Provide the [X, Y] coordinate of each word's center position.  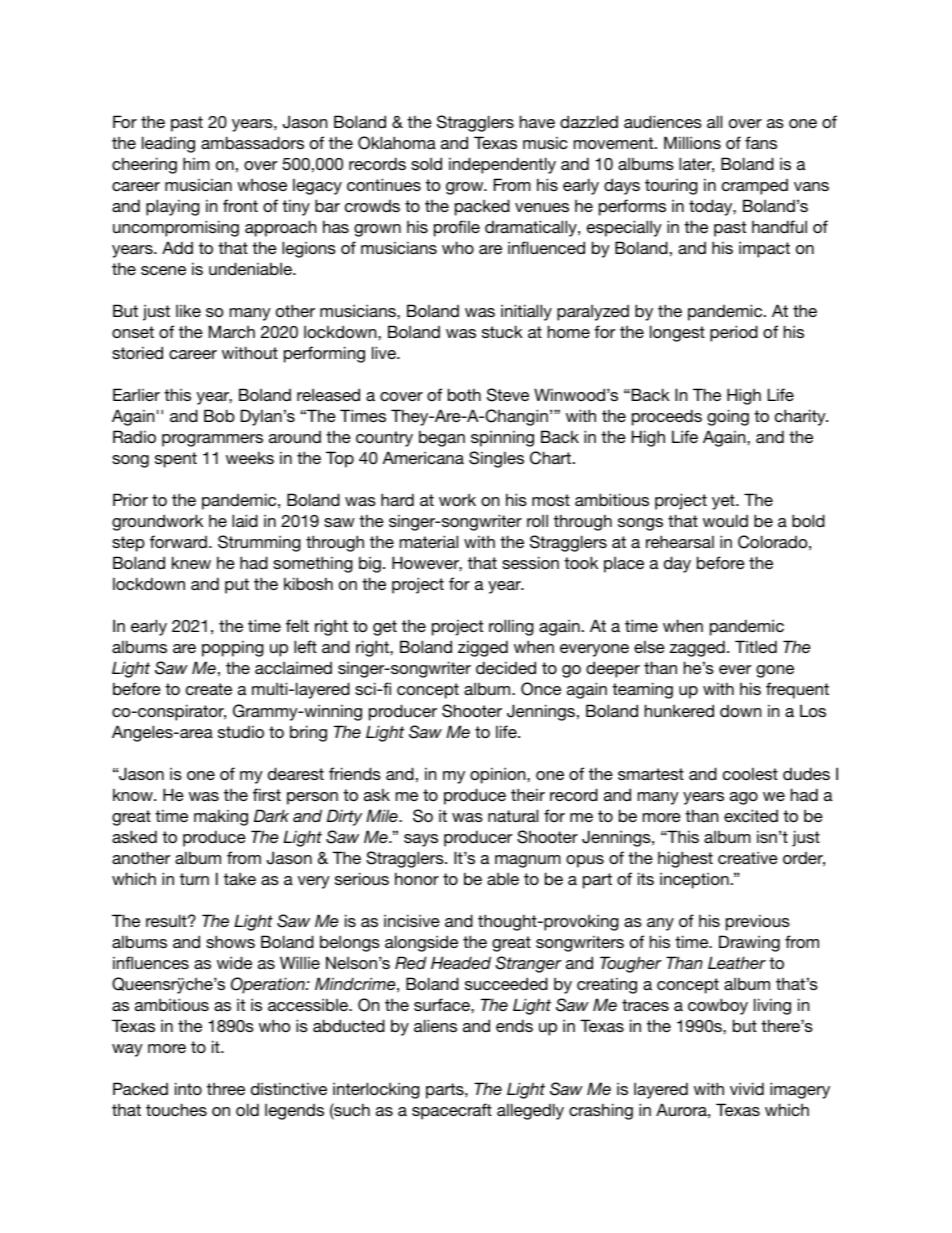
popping [233, 648]
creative [748, 857]
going [728, 417]
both [464, 394]
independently [502, 165]
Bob [219, 415]
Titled [756, 646]
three [226, 1089]
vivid [747, 1088]
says [421, 840]
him [196, 163]
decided [506, 667]
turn [194, 879]
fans [761, 142]
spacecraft [452, 1111]
